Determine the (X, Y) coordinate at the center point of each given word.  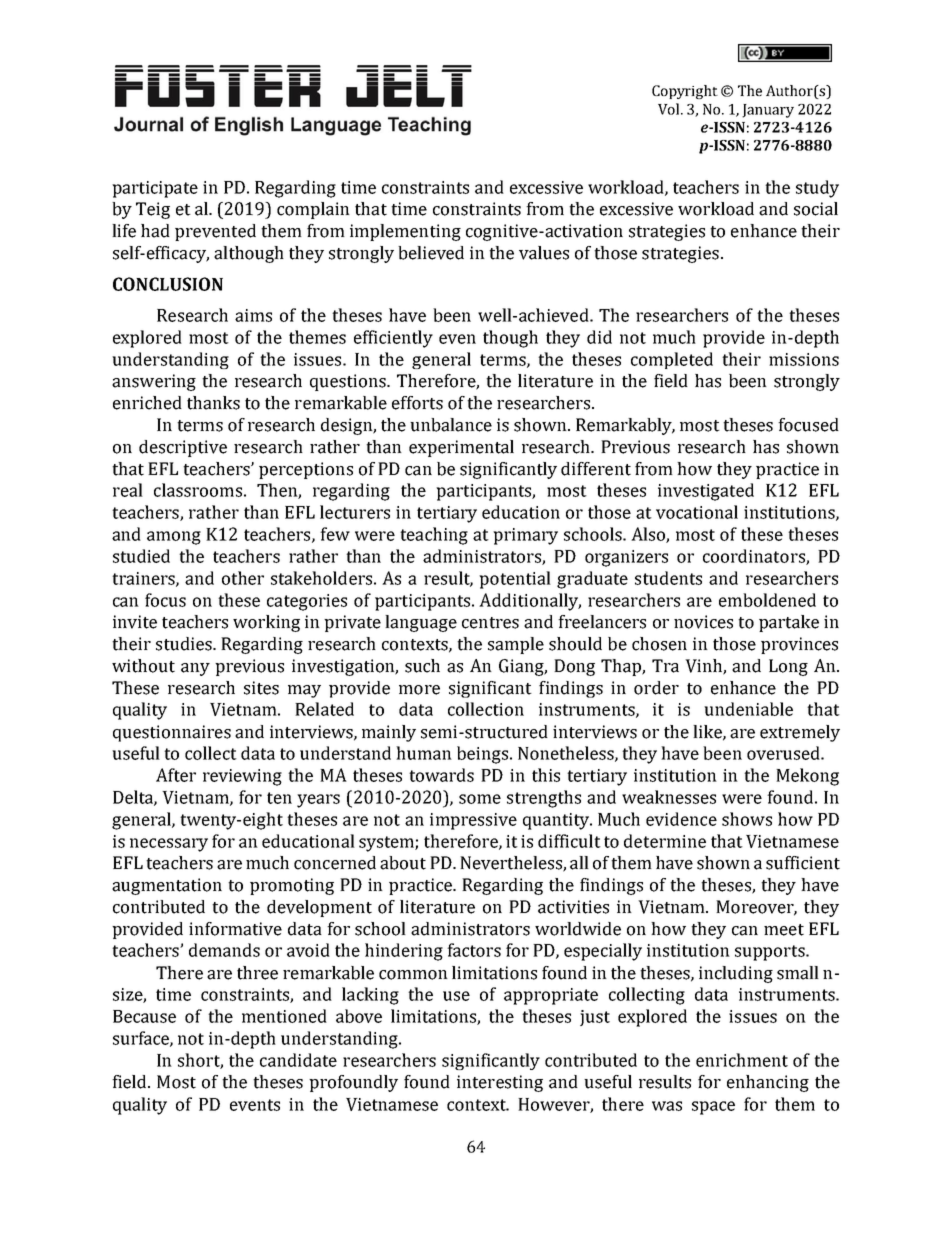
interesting (500, 1083)
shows (747, 819)
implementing (405, 232)
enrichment (742, 1060)
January (768, 111)
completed (672, 360)
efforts (417, 403)
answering (154, 382)
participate (155, 189)
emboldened (767, 600)
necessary (169, 845)
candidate (298, 1060)
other (243, 578)
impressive (473, 821)
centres (490, 623)
